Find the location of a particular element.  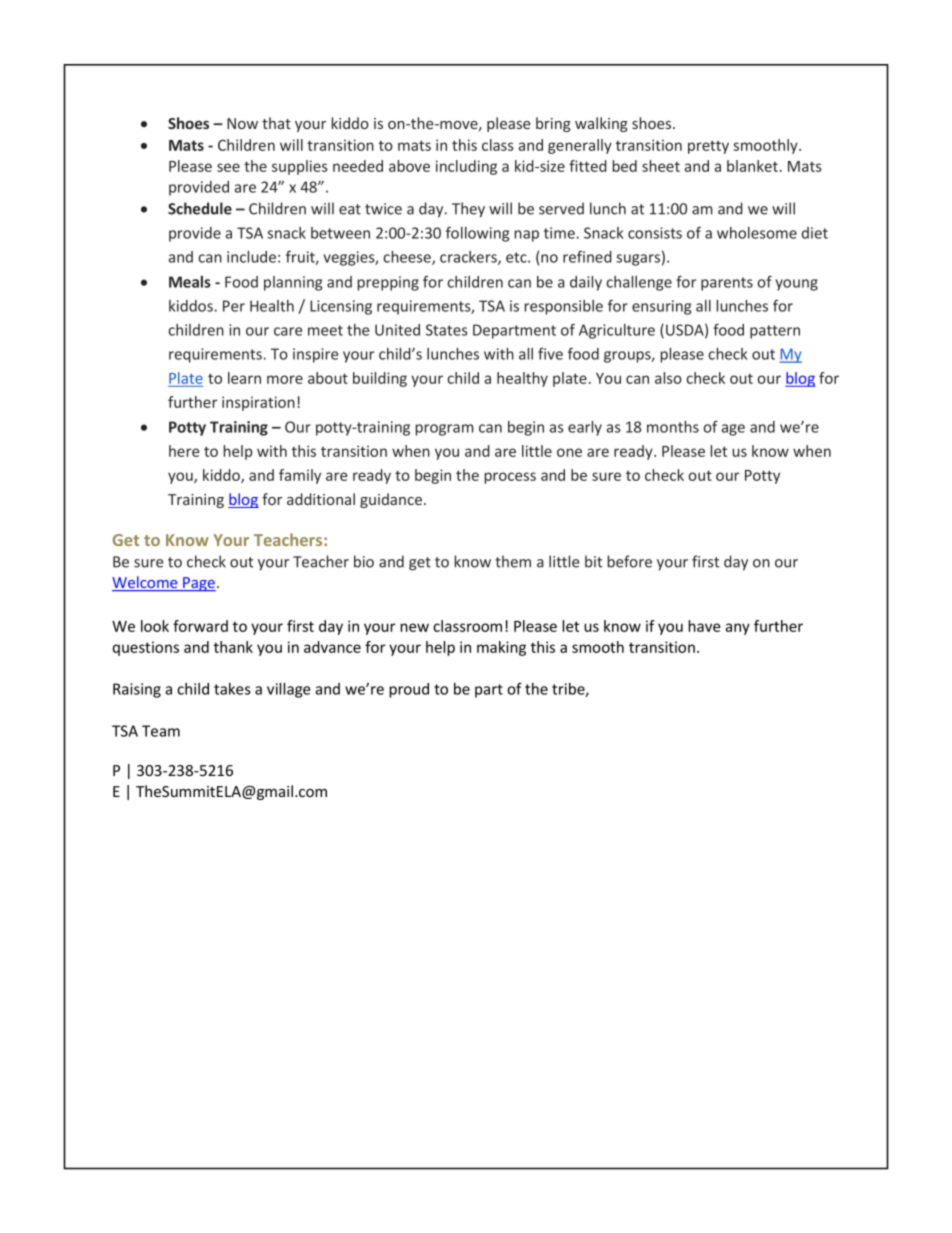

see is located at coordinates (228, 167).
